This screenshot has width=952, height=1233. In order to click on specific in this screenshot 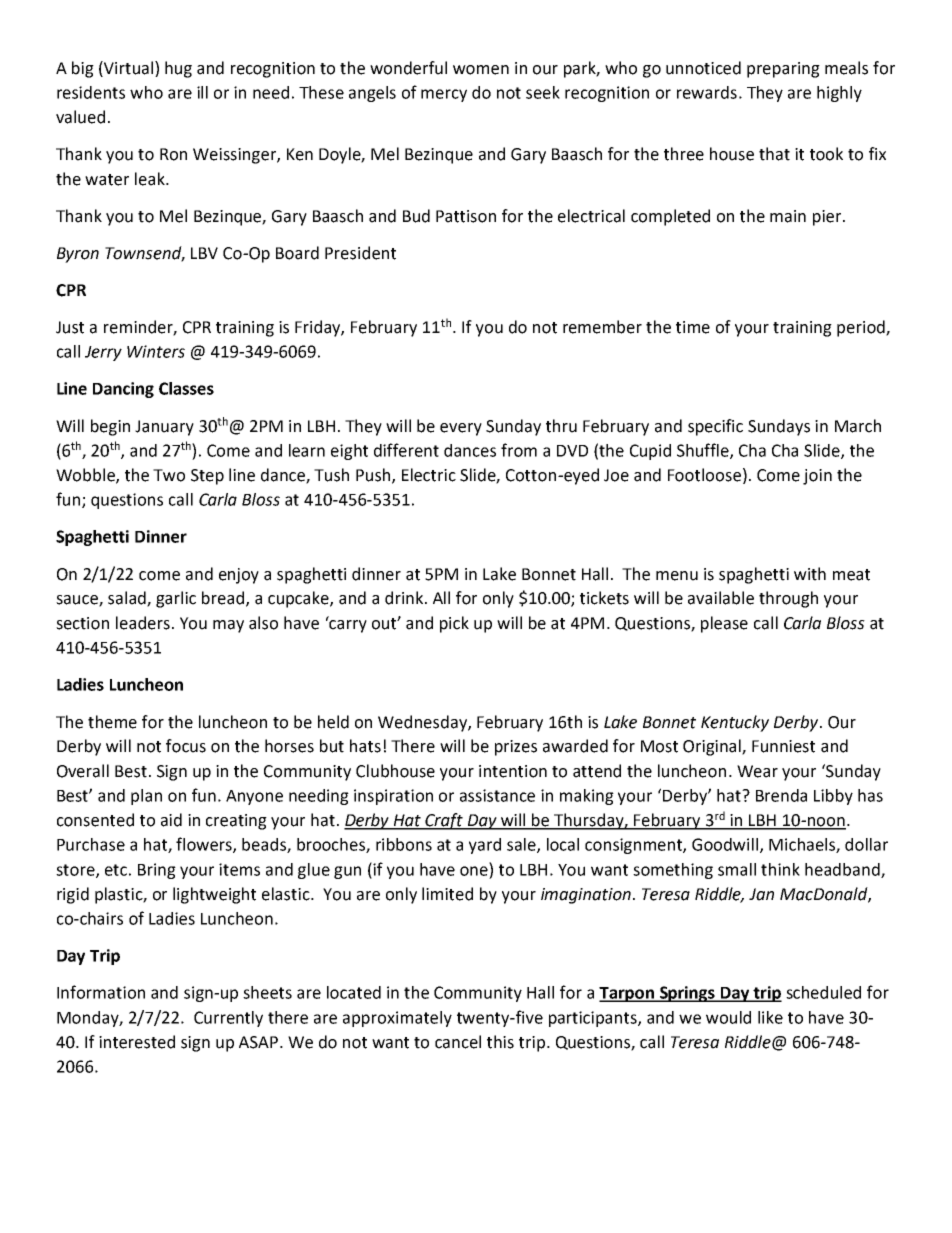, I will do `click(715, 427)`.
